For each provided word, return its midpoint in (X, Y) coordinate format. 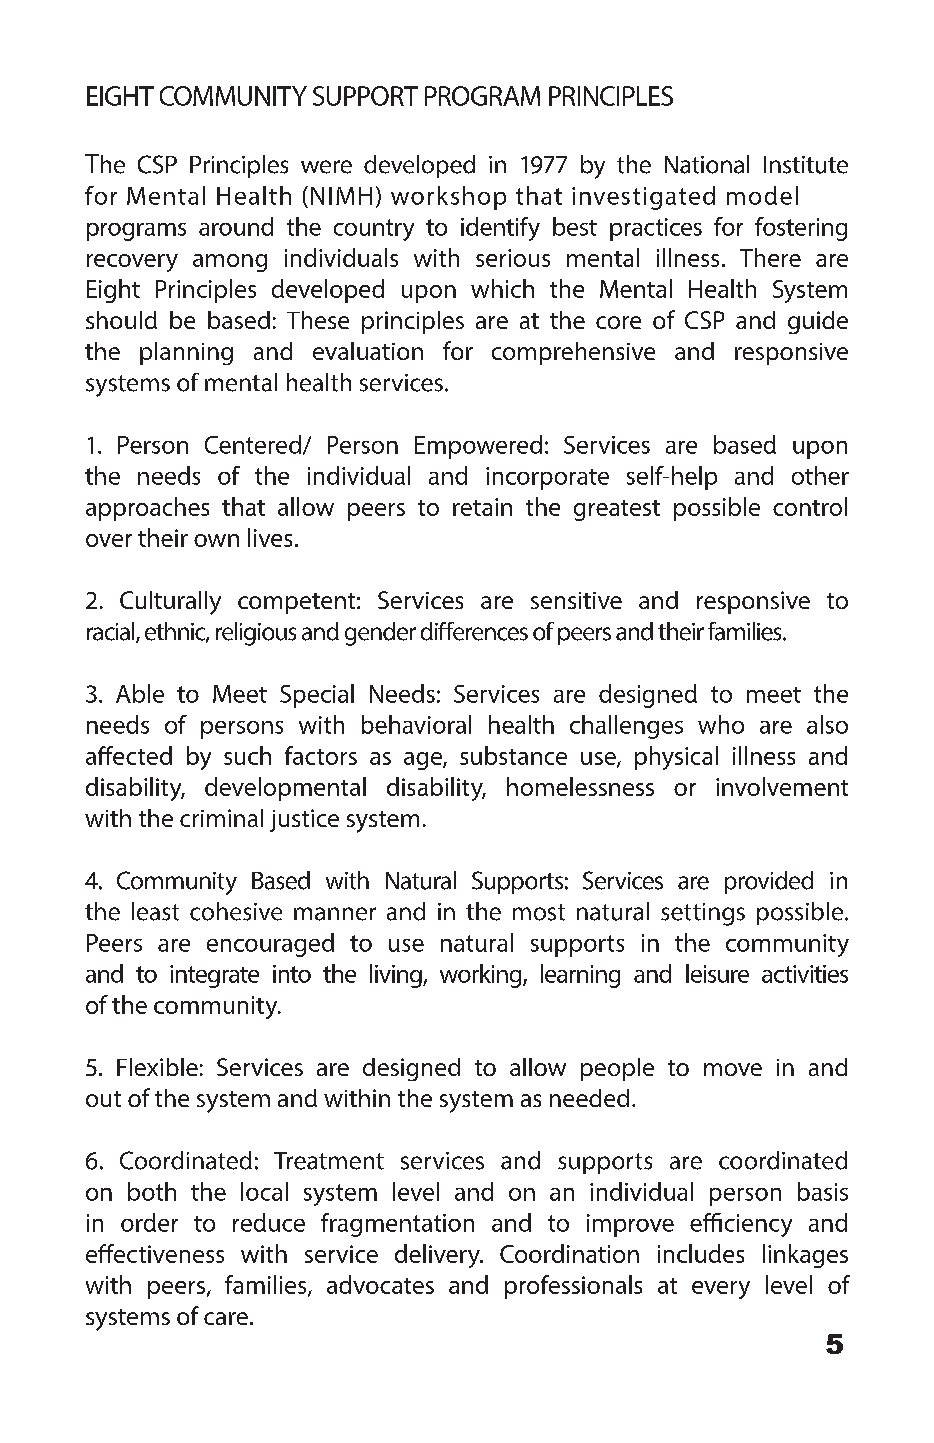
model (762, 195)
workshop (448, 198)
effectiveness (155, 1253)
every (721, 1290)
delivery (438, 1256)
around (236, 226)
